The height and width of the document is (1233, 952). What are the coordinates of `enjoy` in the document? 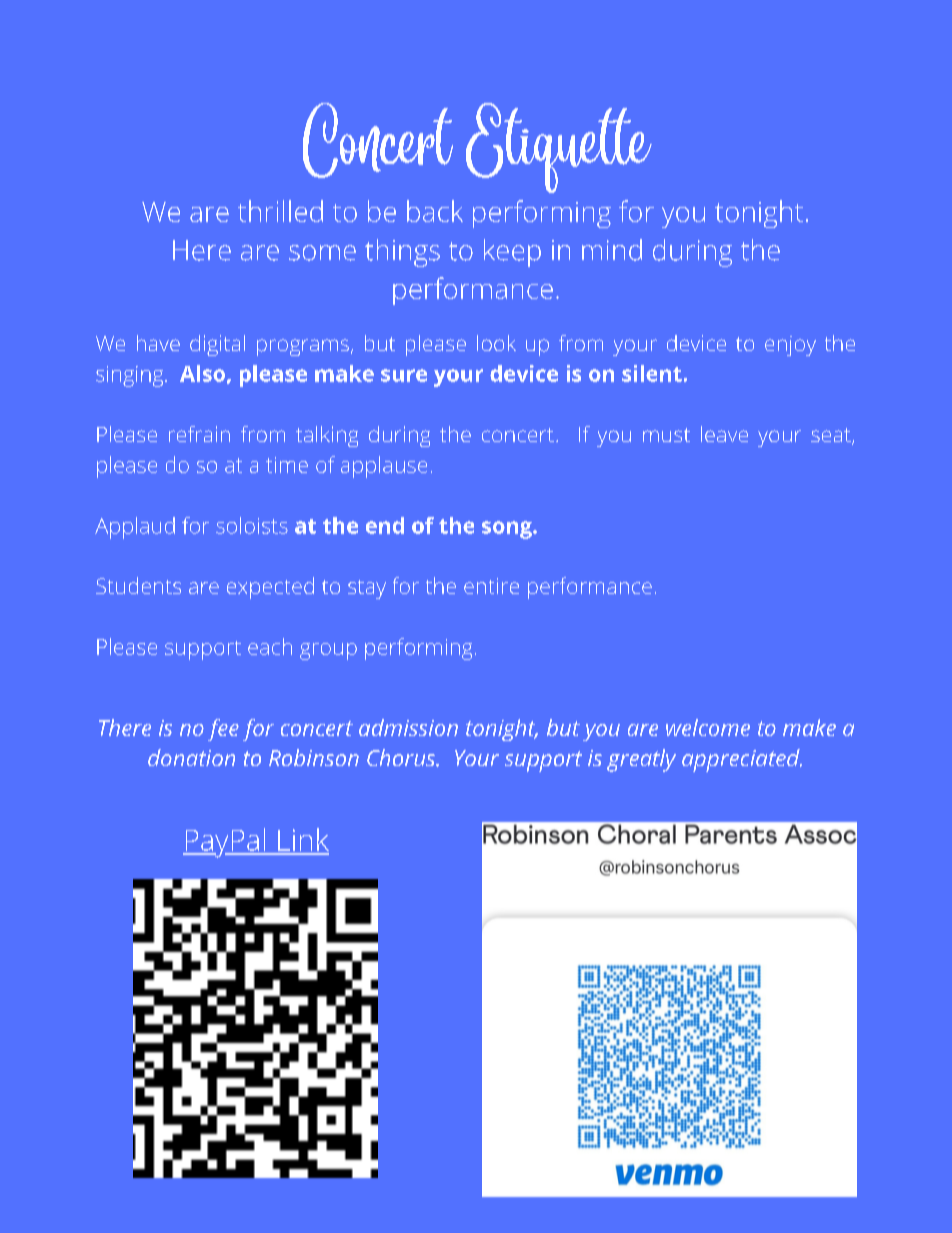 It's located at (790, 346).
